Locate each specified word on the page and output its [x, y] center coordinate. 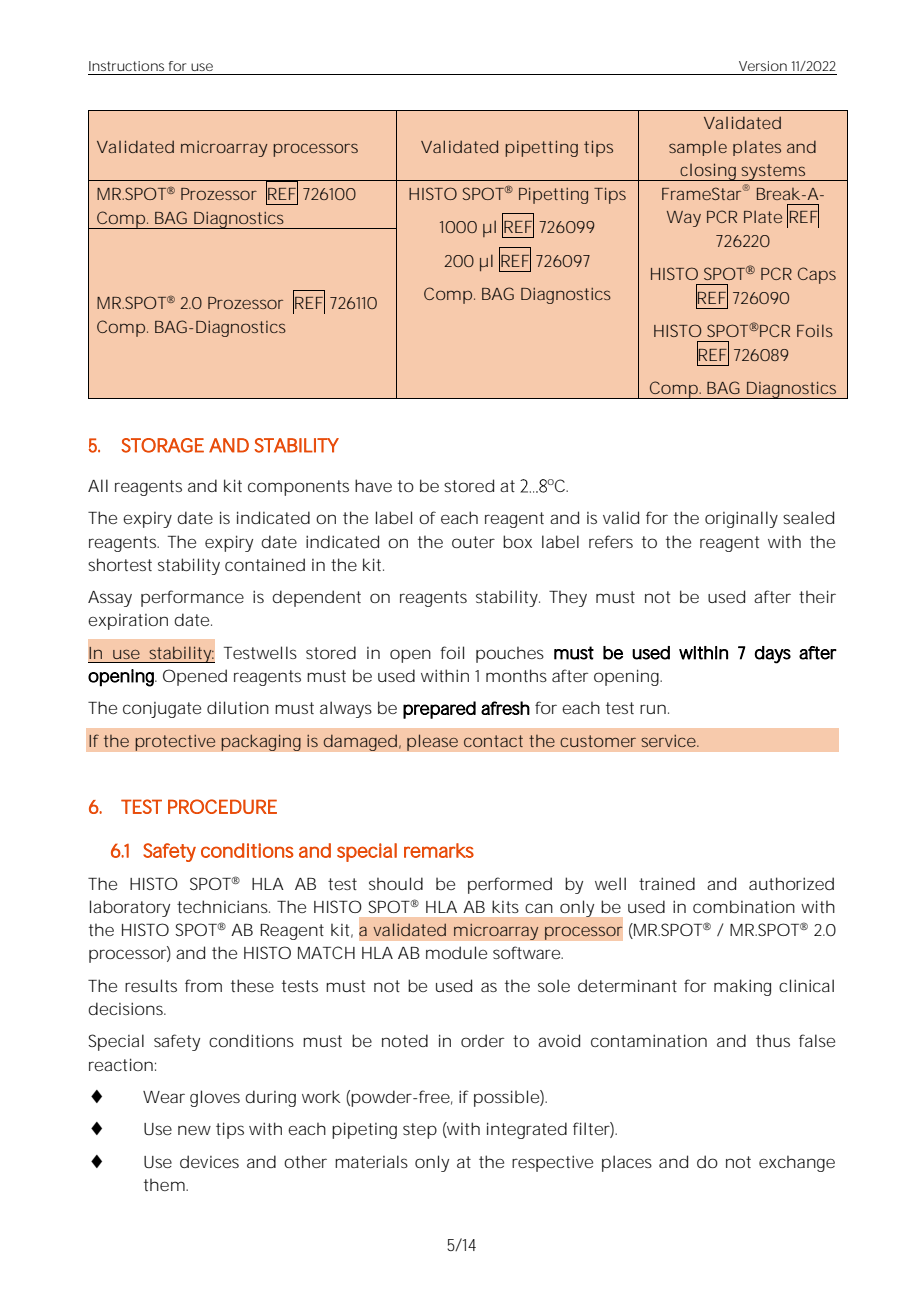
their [817, 596]
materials [371, 1161]
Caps [817, 275]
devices [209, 1161]
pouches [510, 654]
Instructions [126, 66]
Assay [110, 599]
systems [772, 172]
